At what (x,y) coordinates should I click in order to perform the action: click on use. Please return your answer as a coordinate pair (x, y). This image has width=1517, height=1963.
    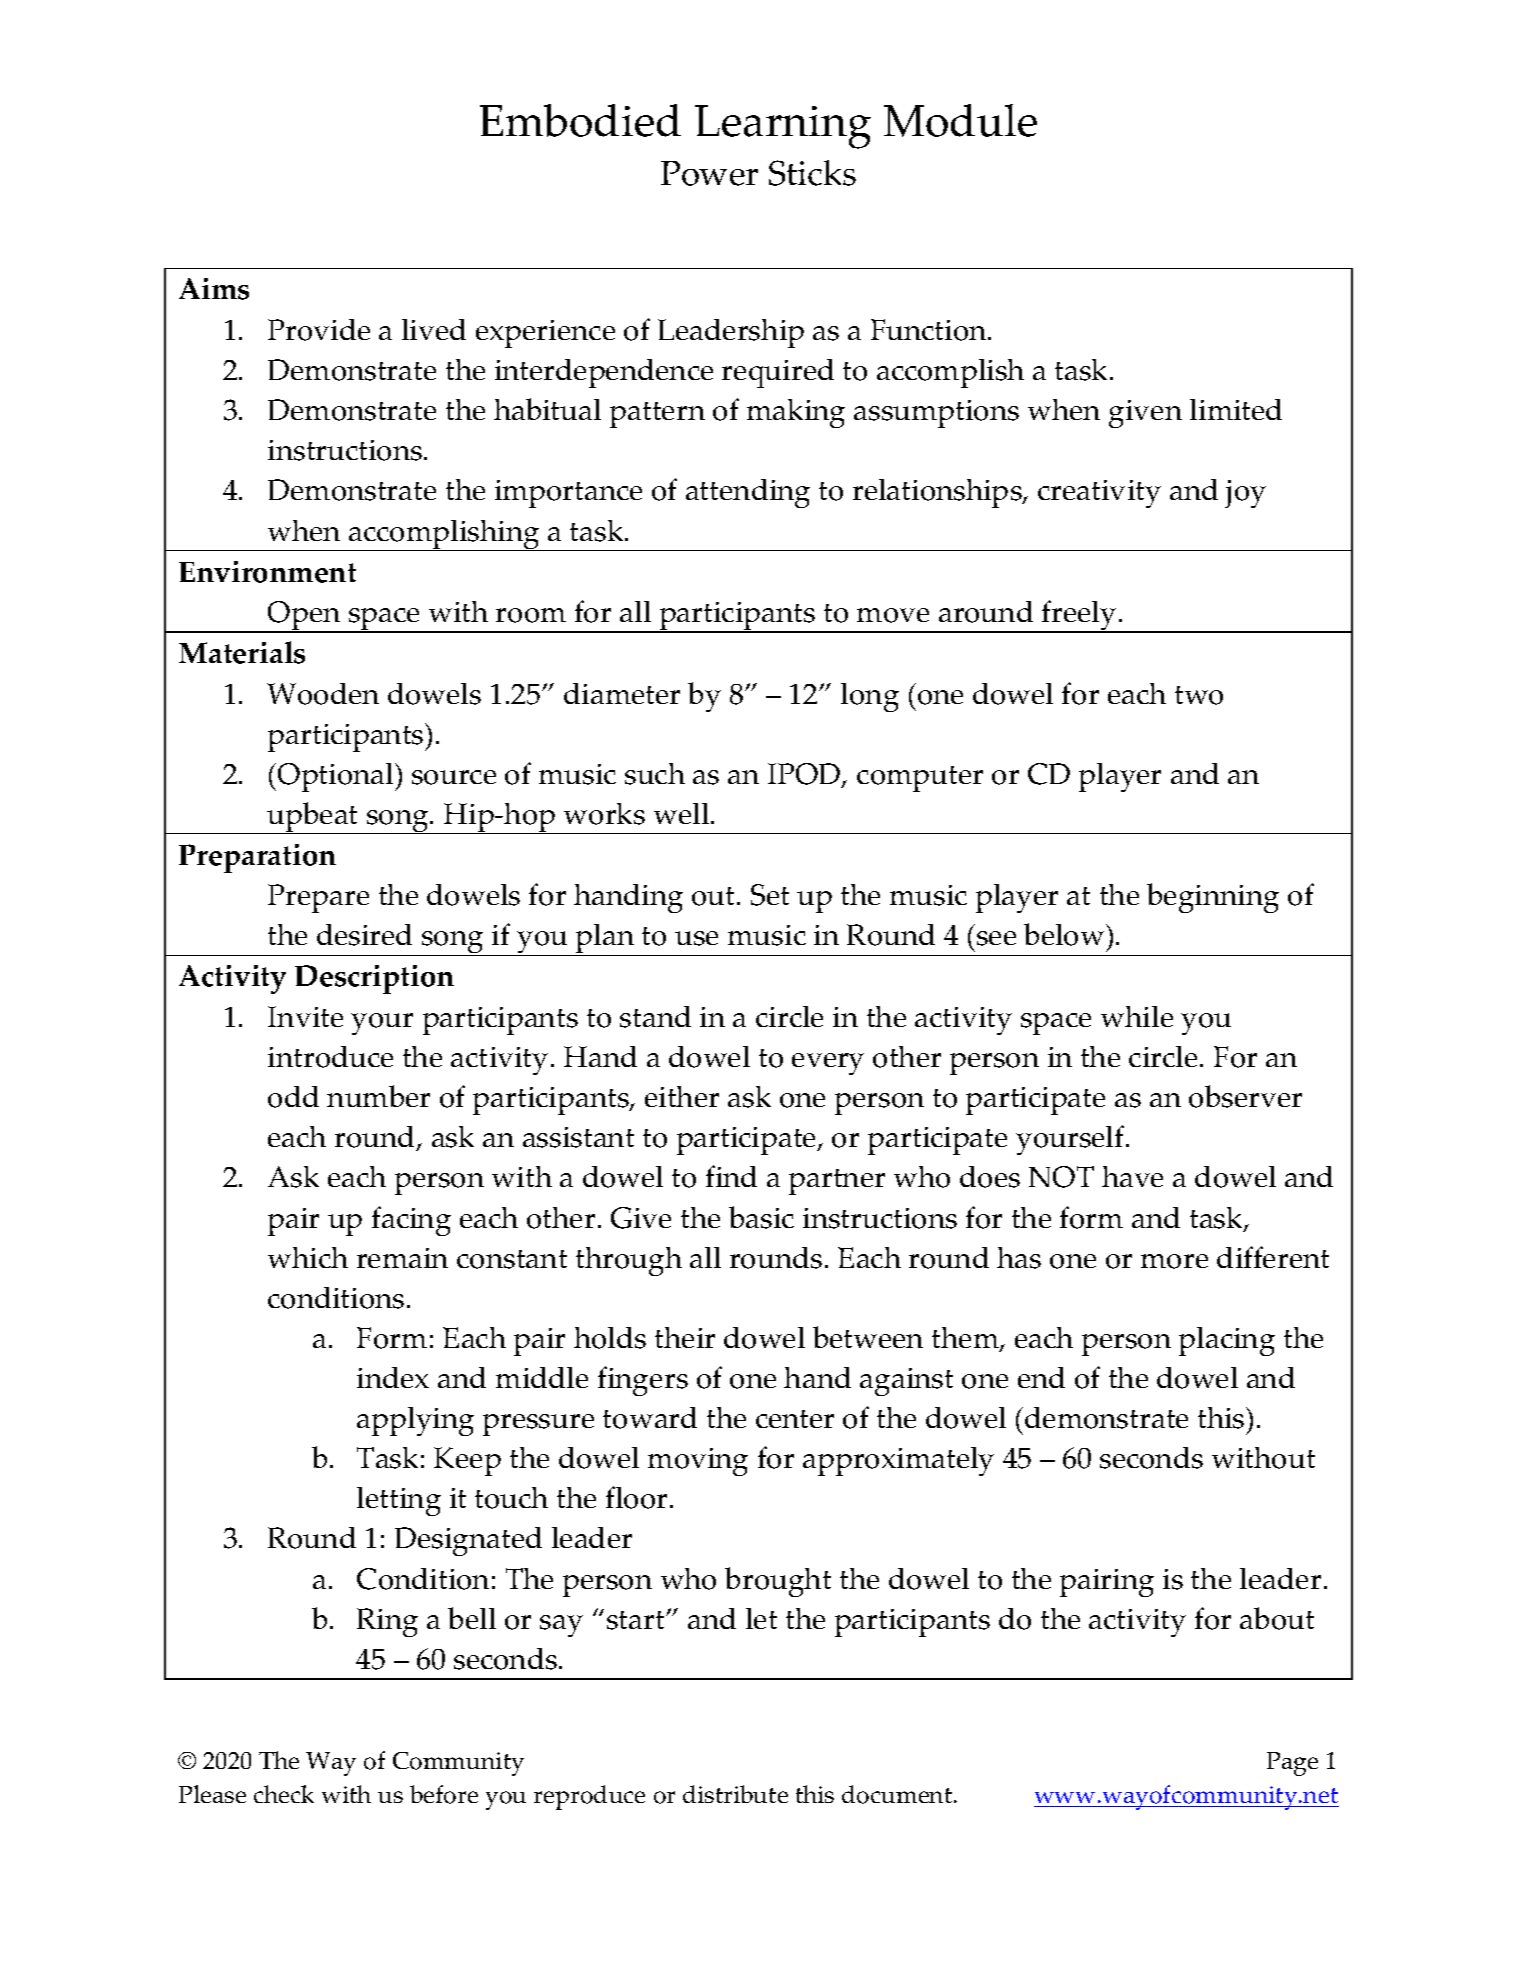
    Looking at the image, I should click on (696, 938).
